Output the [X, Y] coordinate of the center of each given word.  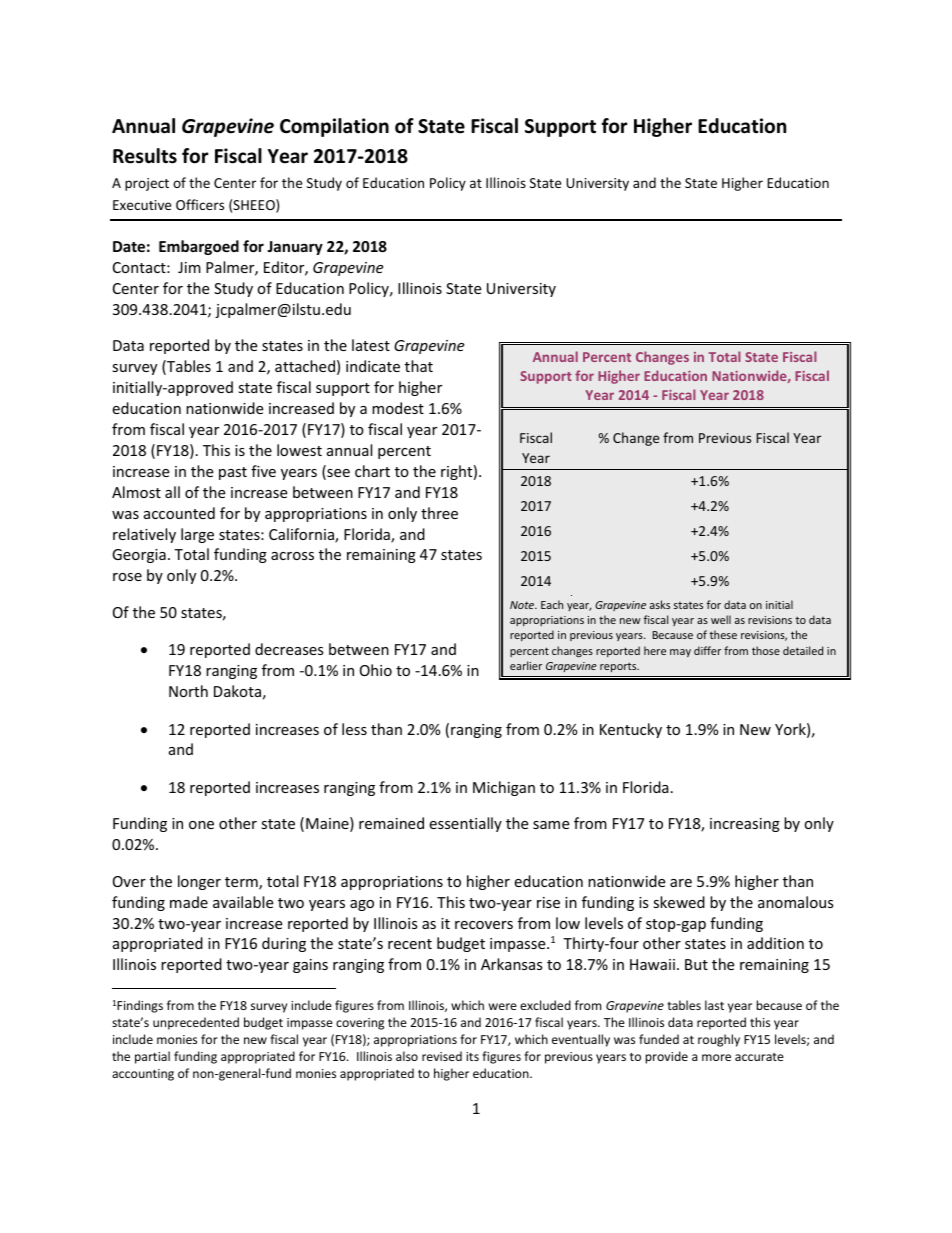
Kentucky [631, 730]
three [439, 513]
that [419, 366]
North [188, 691]
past [233, 473]
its [472, 1056]
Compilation [334, 127]
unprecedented [196, 1023]
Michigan [504, 788]
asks [660, 604]
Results [145, 156]
